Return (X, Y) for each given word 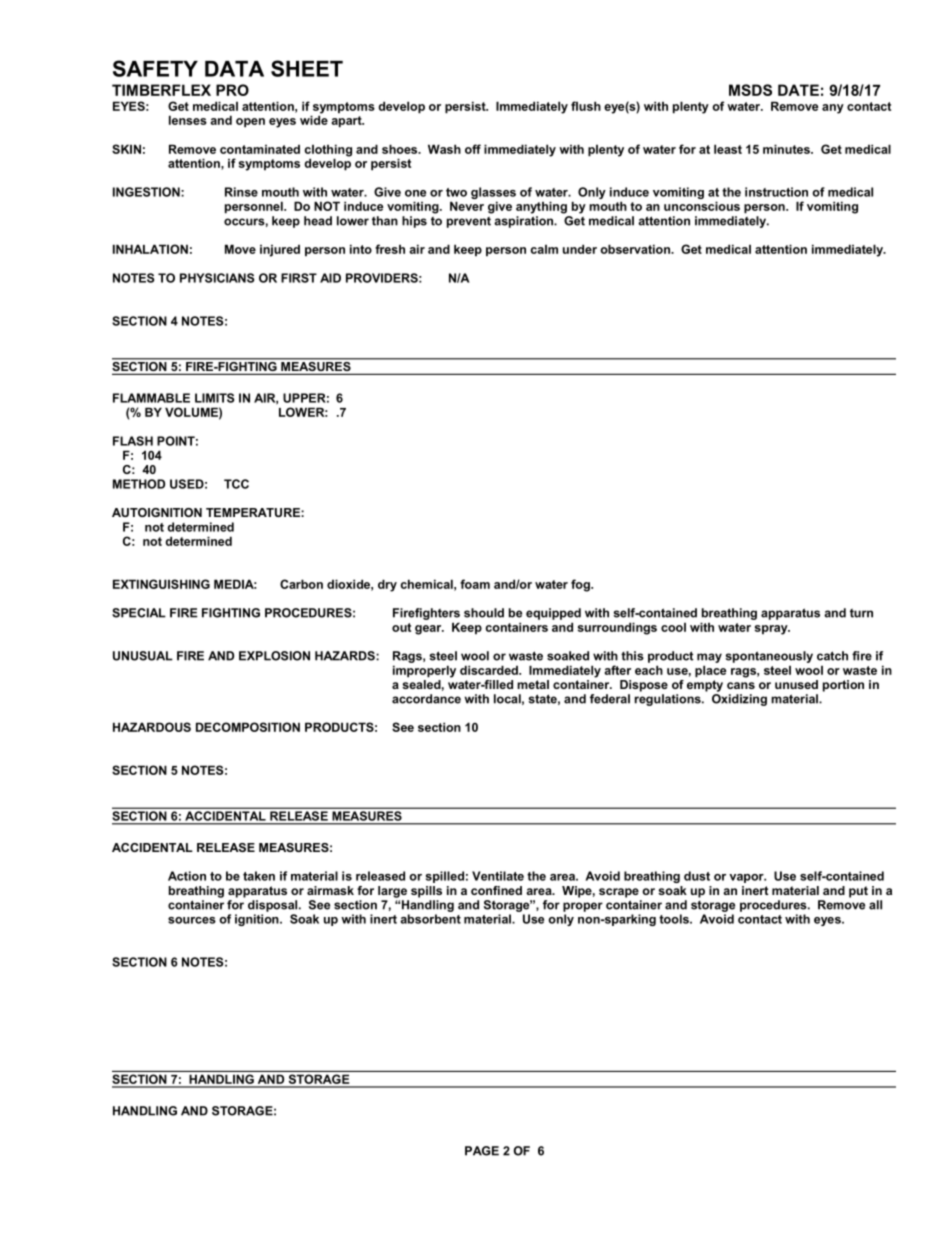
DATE (798, 90)
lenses (188, 120)
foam (475, 584)
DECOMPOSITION (248, 727)
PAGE (482, 1151)
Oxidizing (739, 700)
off (473, 149)
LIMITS (214, 398)
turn (861, 613)
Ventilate (498, 876)
